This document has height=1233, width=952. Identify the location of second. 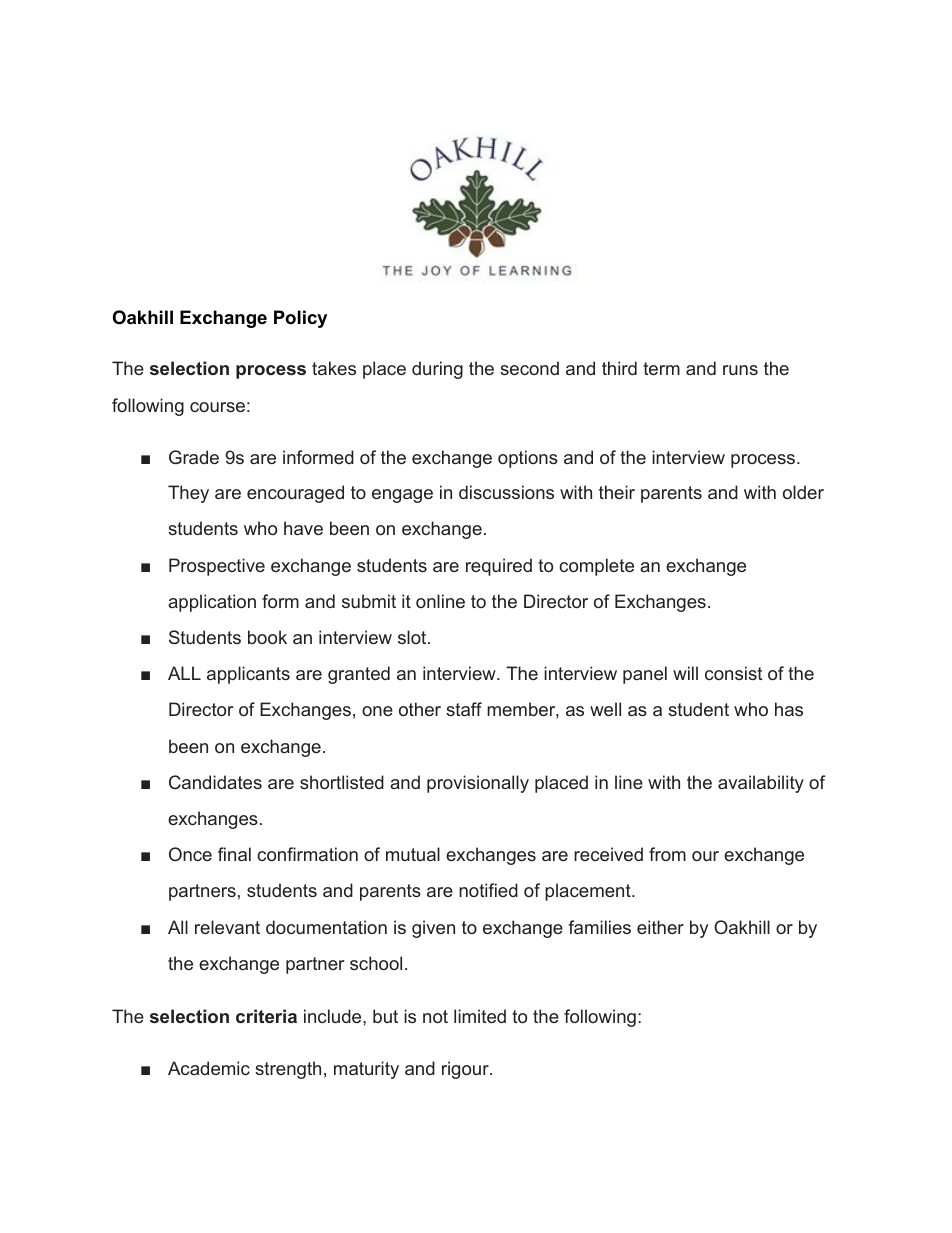
(529, 368).
